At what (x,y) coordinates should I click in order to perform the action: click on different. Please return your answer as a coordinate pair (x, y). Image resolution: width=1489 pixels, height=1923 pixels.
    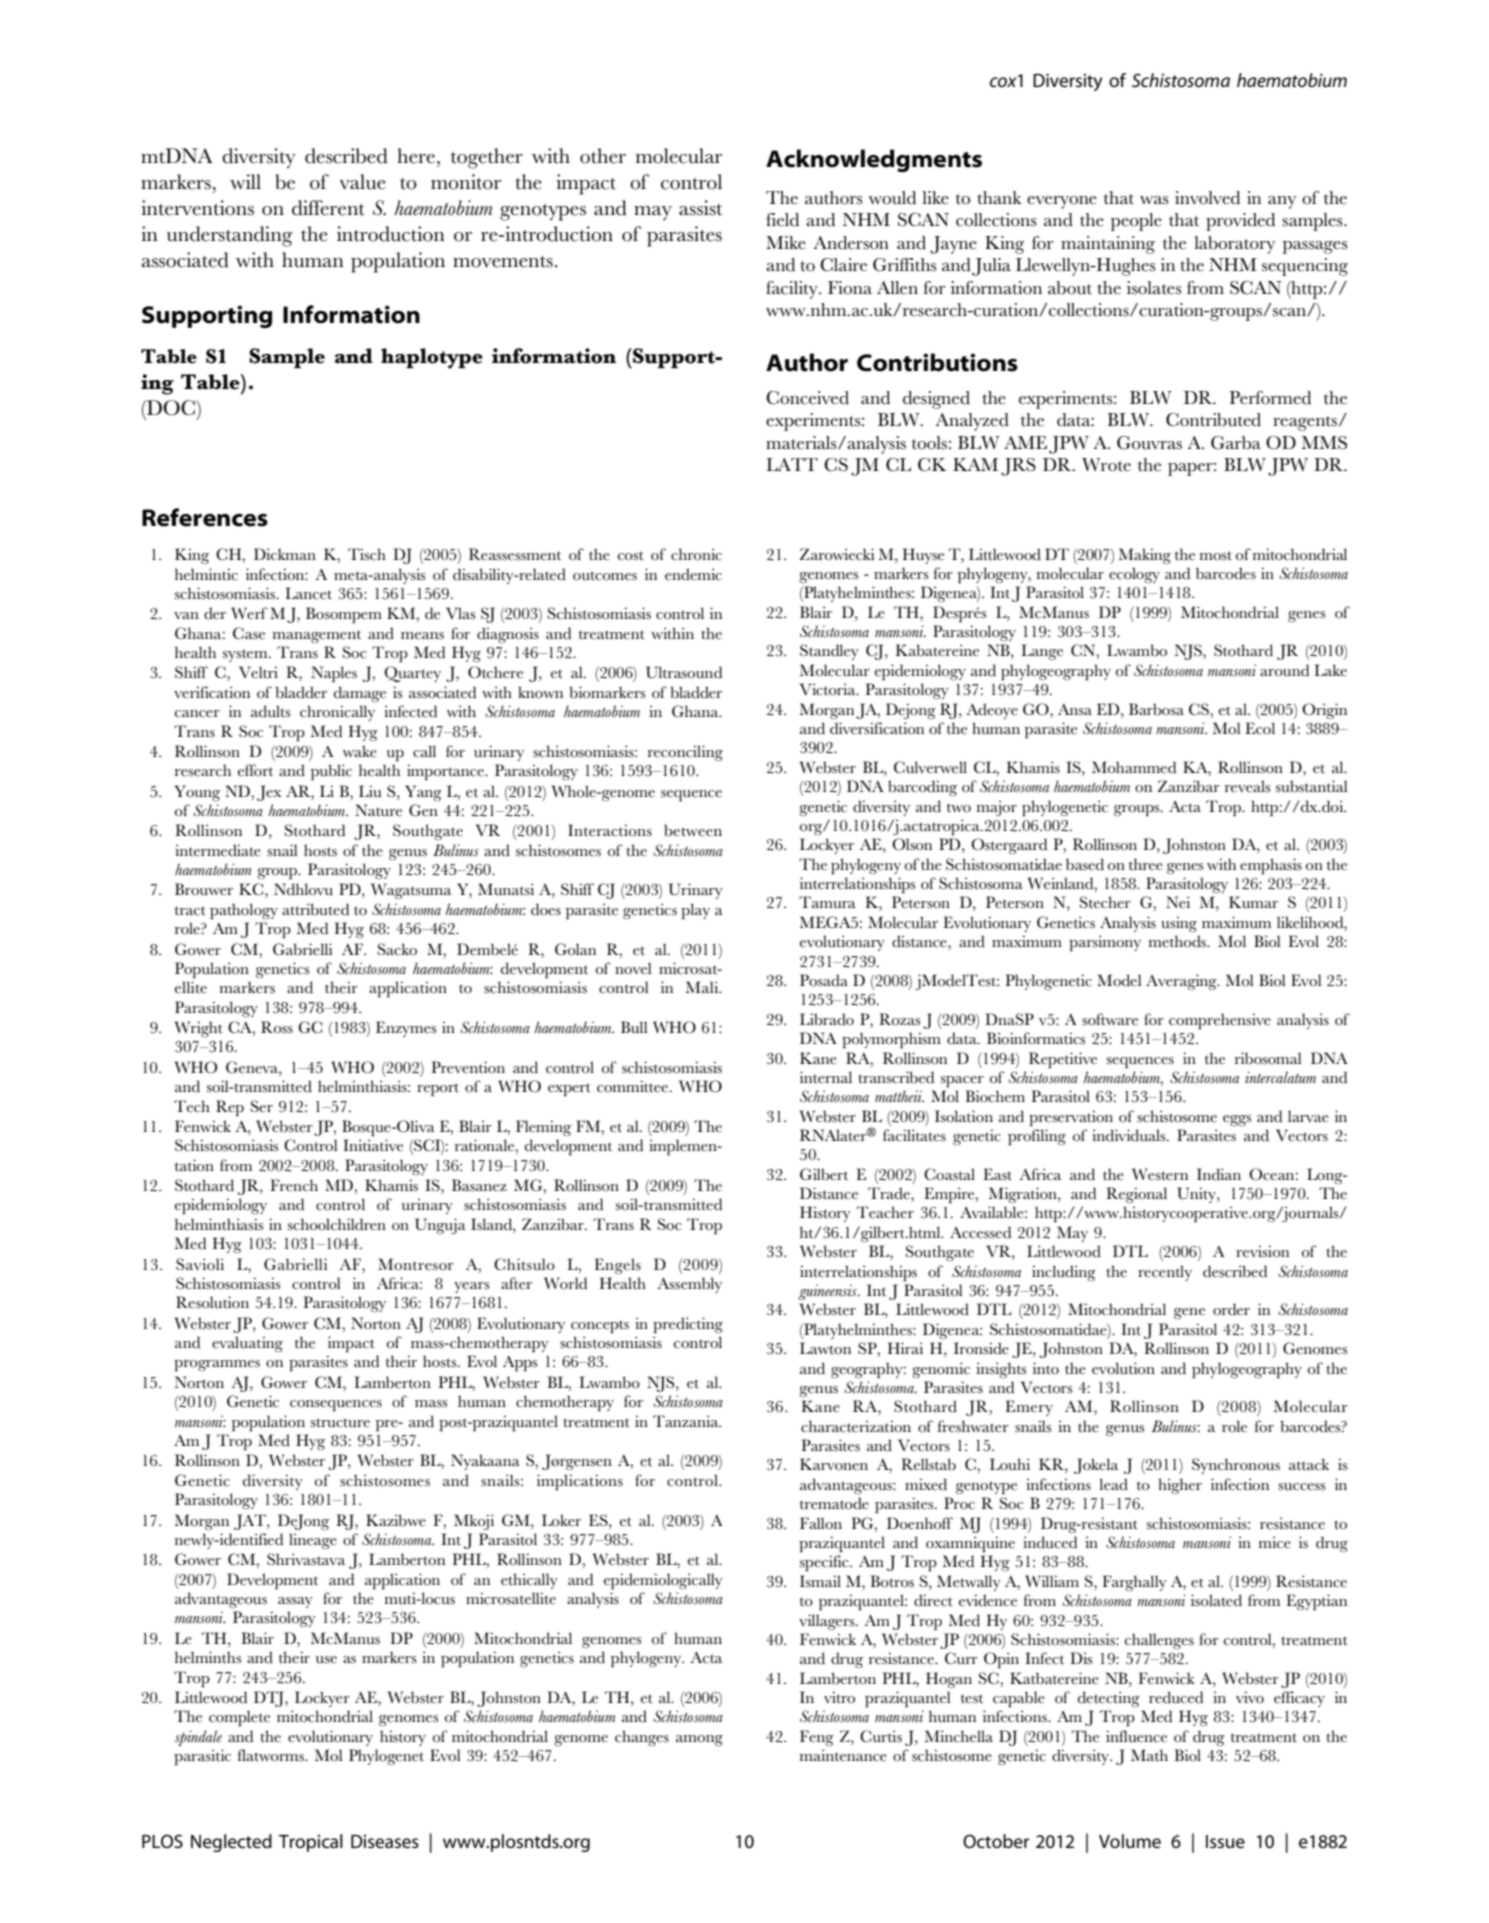
    Looking at the image, I should click on (328, 208).
